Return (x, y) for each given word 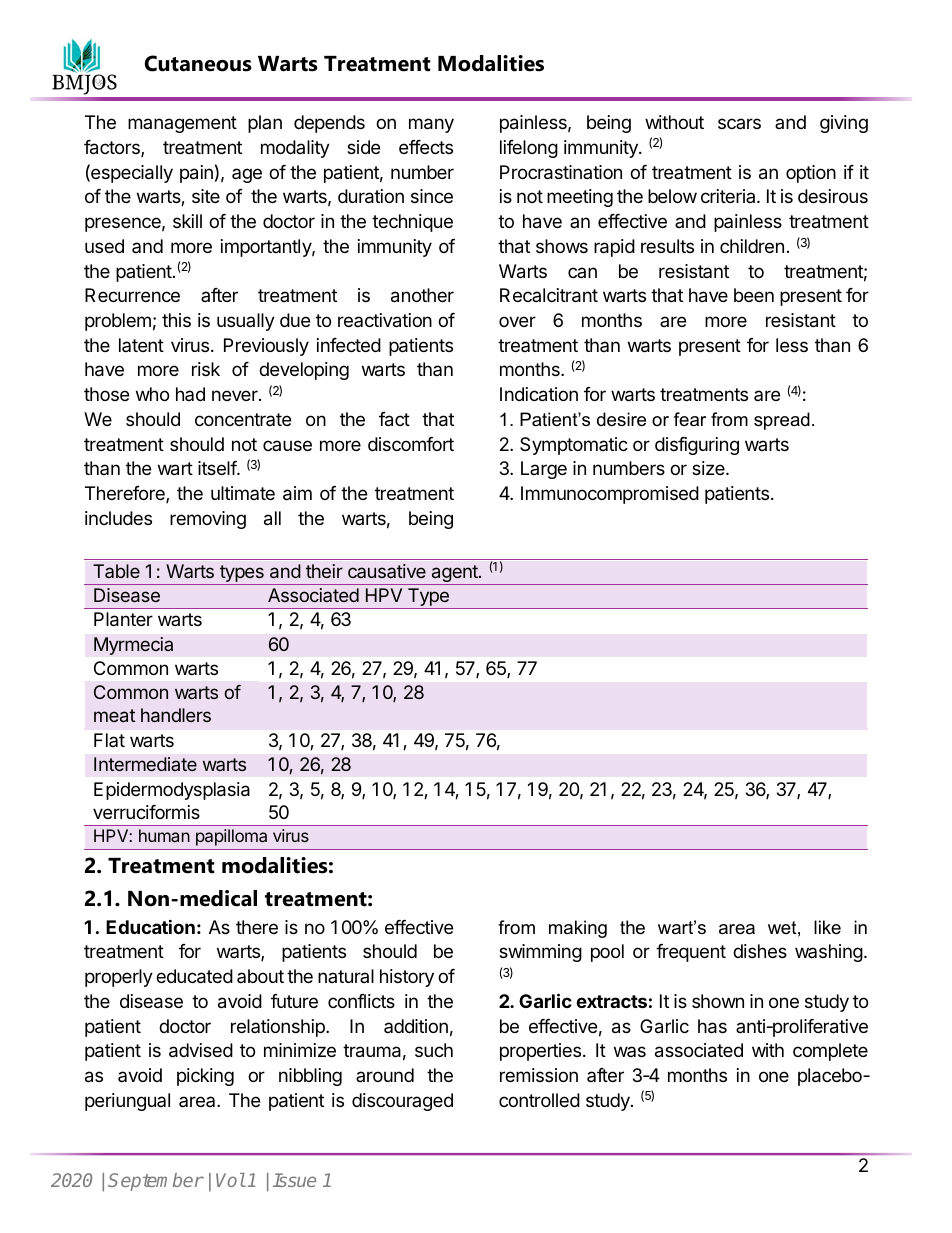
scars (739, 123)
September (156, 1182)
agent (454, 575)
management (182, 124)
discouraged (402, 1102)
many (431, 125)
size (709, 468)
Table (116, 571)
